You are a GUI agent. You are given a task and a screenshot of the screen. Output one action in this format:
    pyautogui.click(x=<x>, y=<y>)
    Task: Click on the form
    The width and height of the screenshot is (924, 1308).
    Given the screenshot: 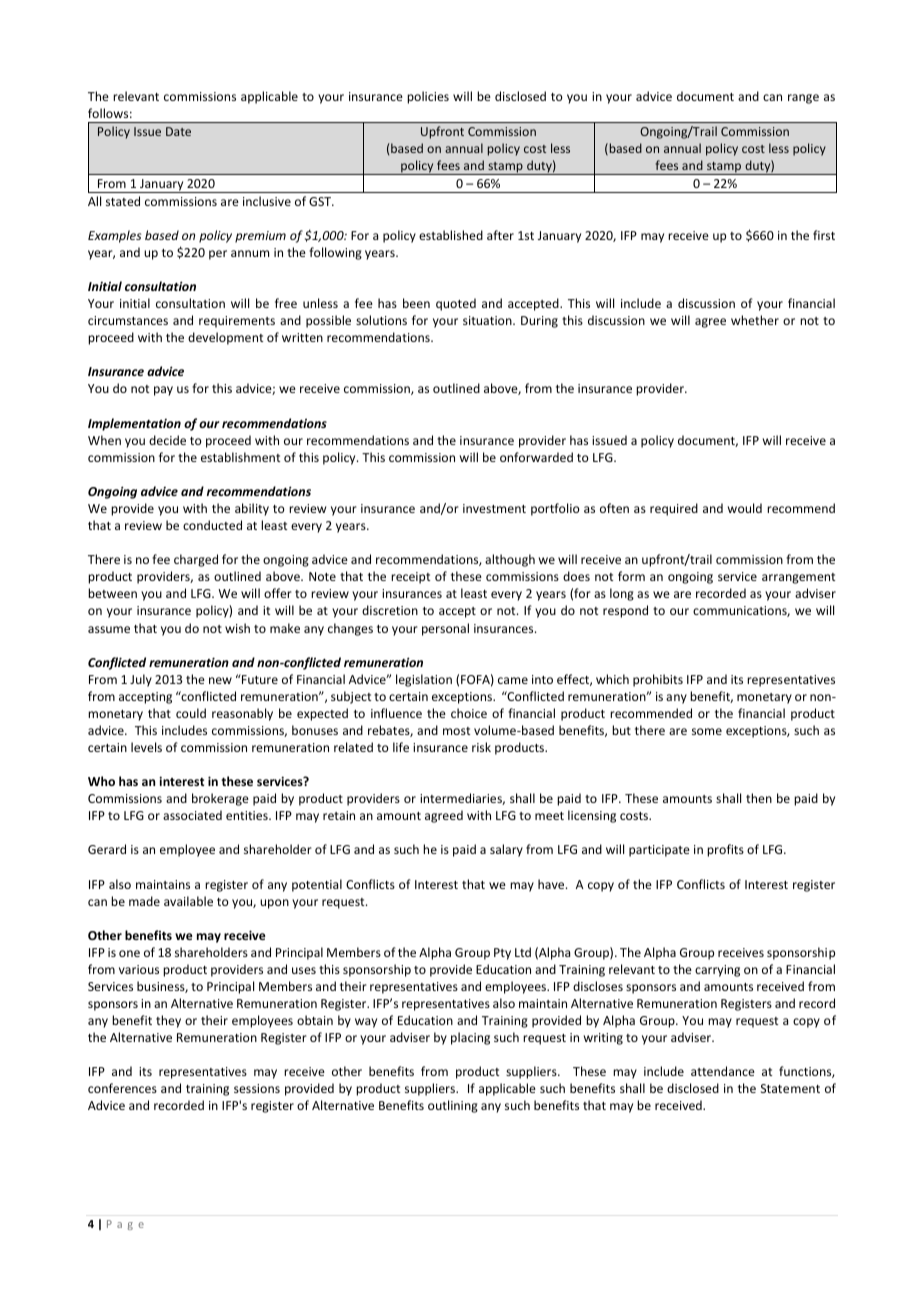 What is the action you would take?
    pyautogui.click(x=631, y=576)
